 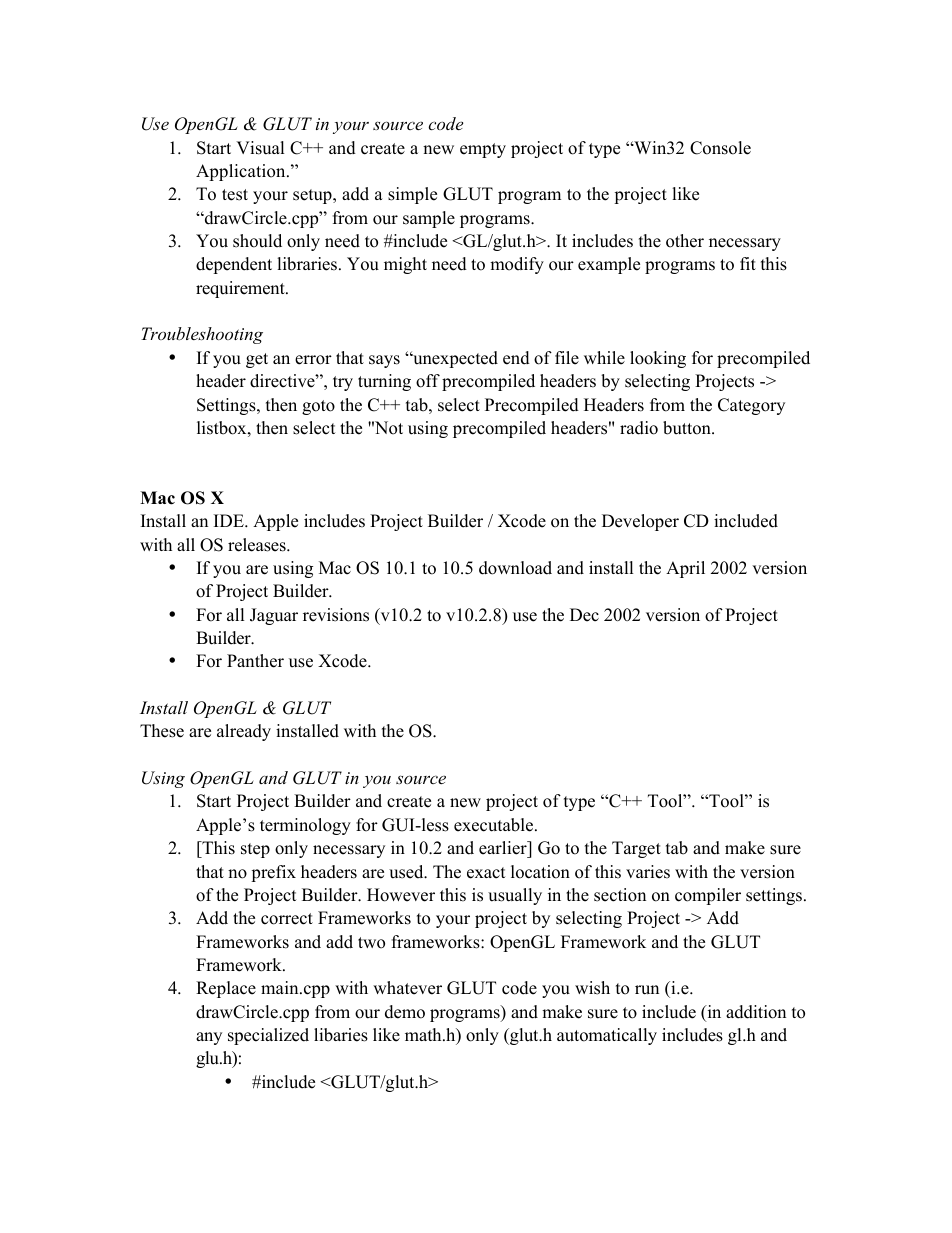 I want to click on Target, so click(x=636, y=849).
